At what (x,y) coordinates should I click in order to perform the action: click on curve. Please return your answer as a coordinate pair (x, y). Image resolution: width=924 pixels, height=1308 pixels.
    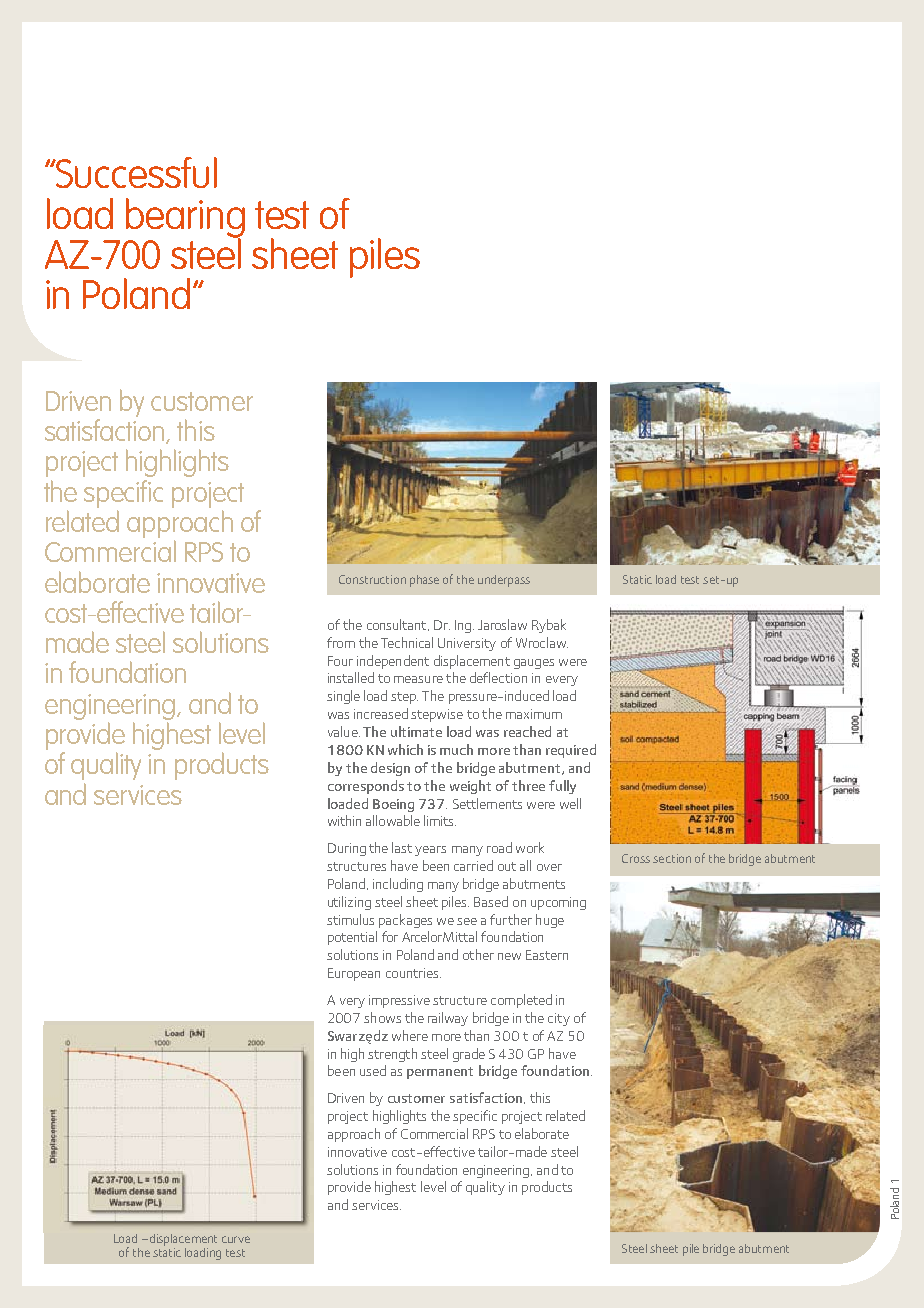
    Looking at the image, I should click on (236, 1239).
